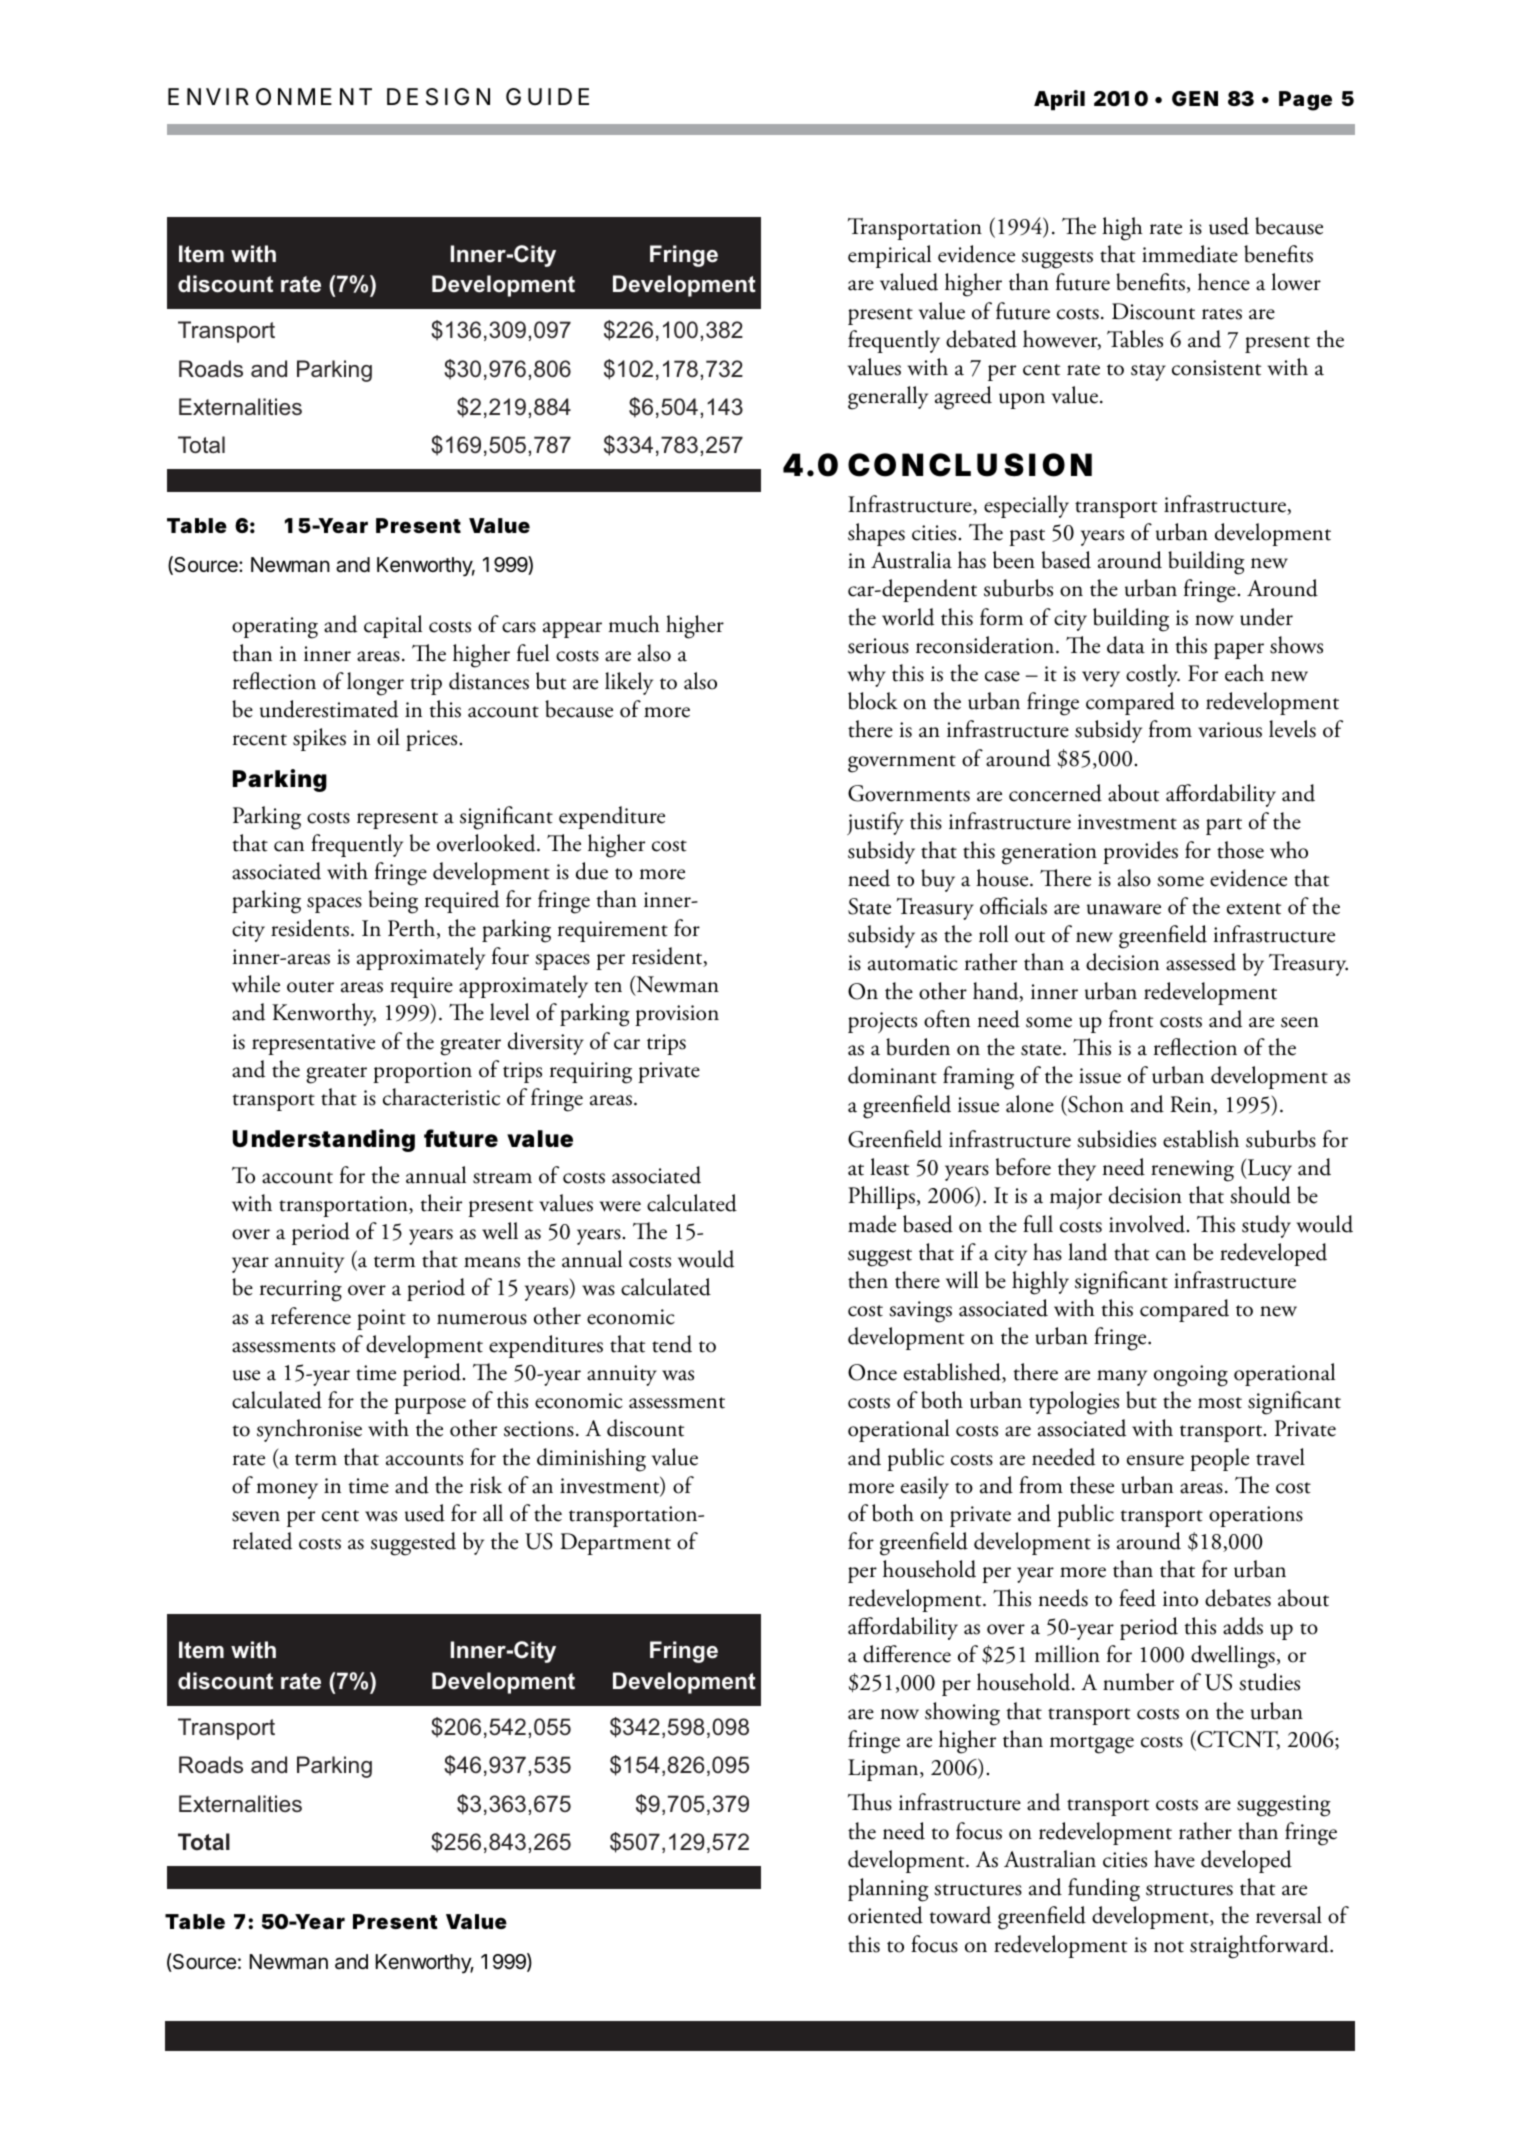  I want to click on projects, so click(882, 1022).
